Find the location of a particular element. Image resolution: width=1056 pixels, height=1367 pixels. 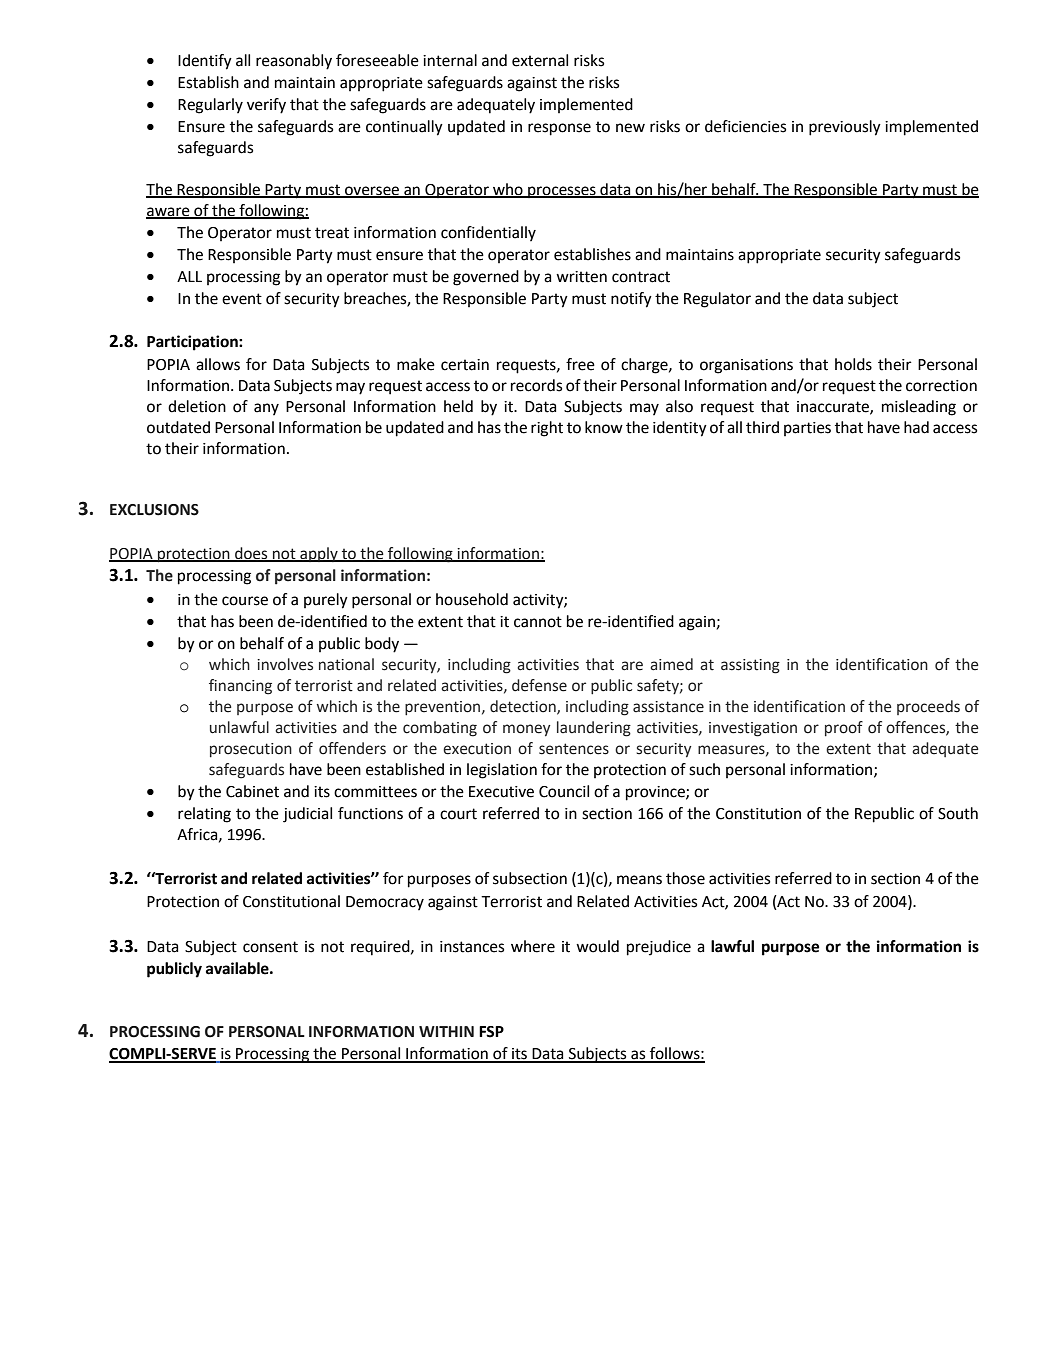

household is located at coordinates (472, 599).
